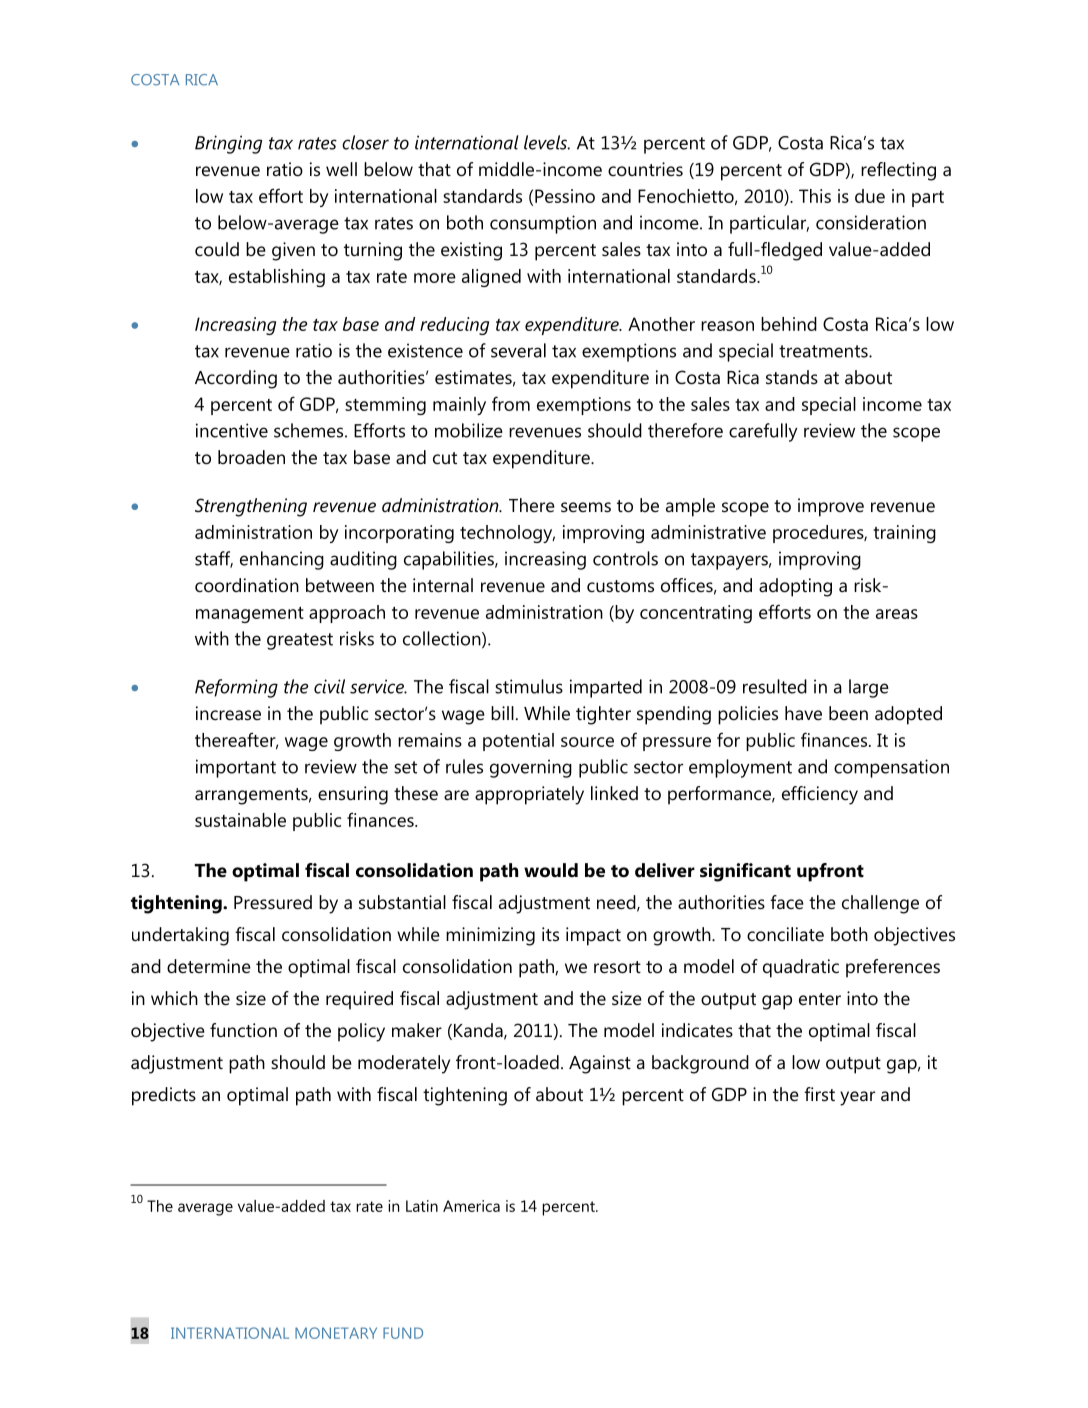  What do you see at coordinates (229, 144) in the image?
I see `Bringing` at bounding box center [229, 144].
